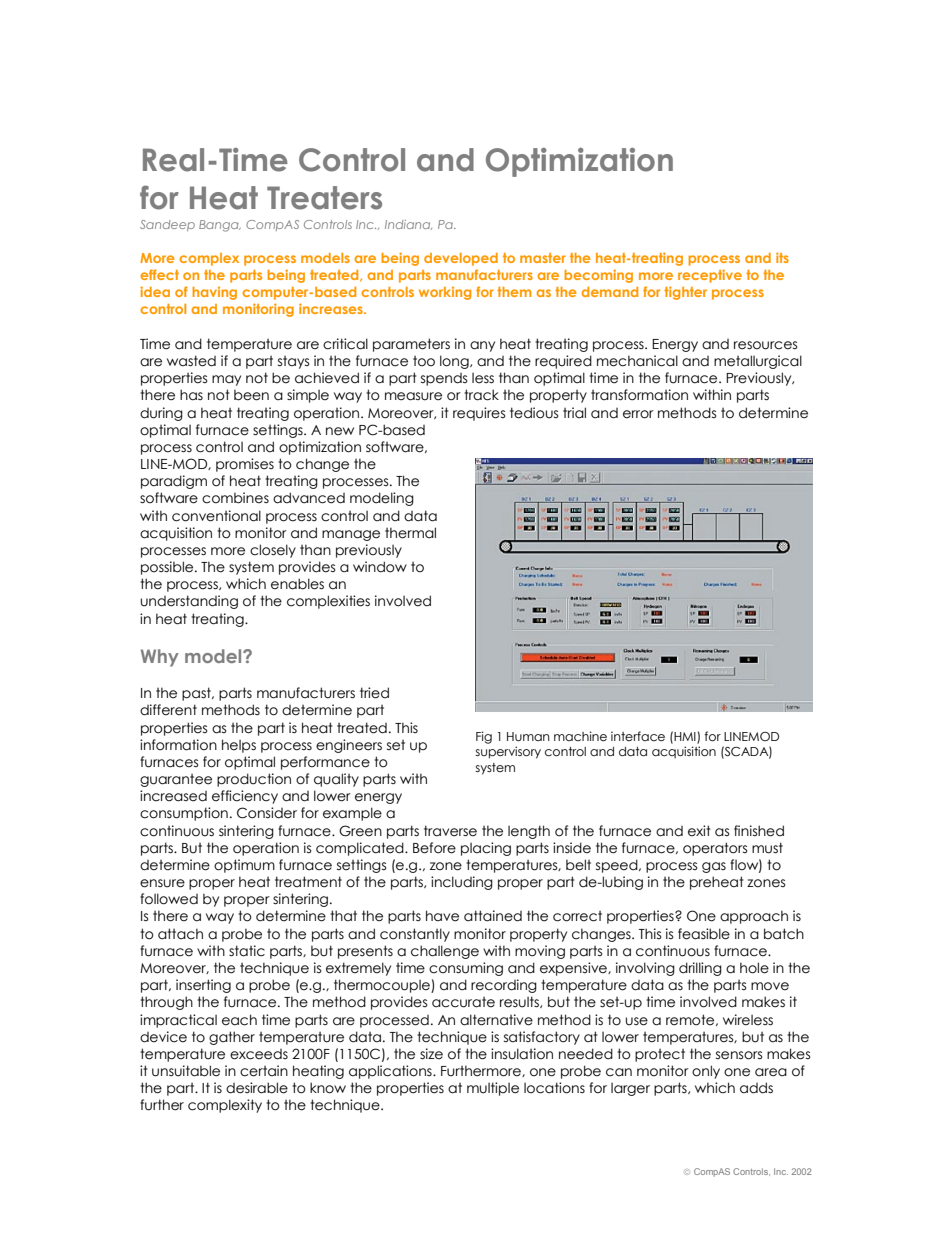 This document has height=1233, width=952. I want to click on interface, so click(638, 736).
